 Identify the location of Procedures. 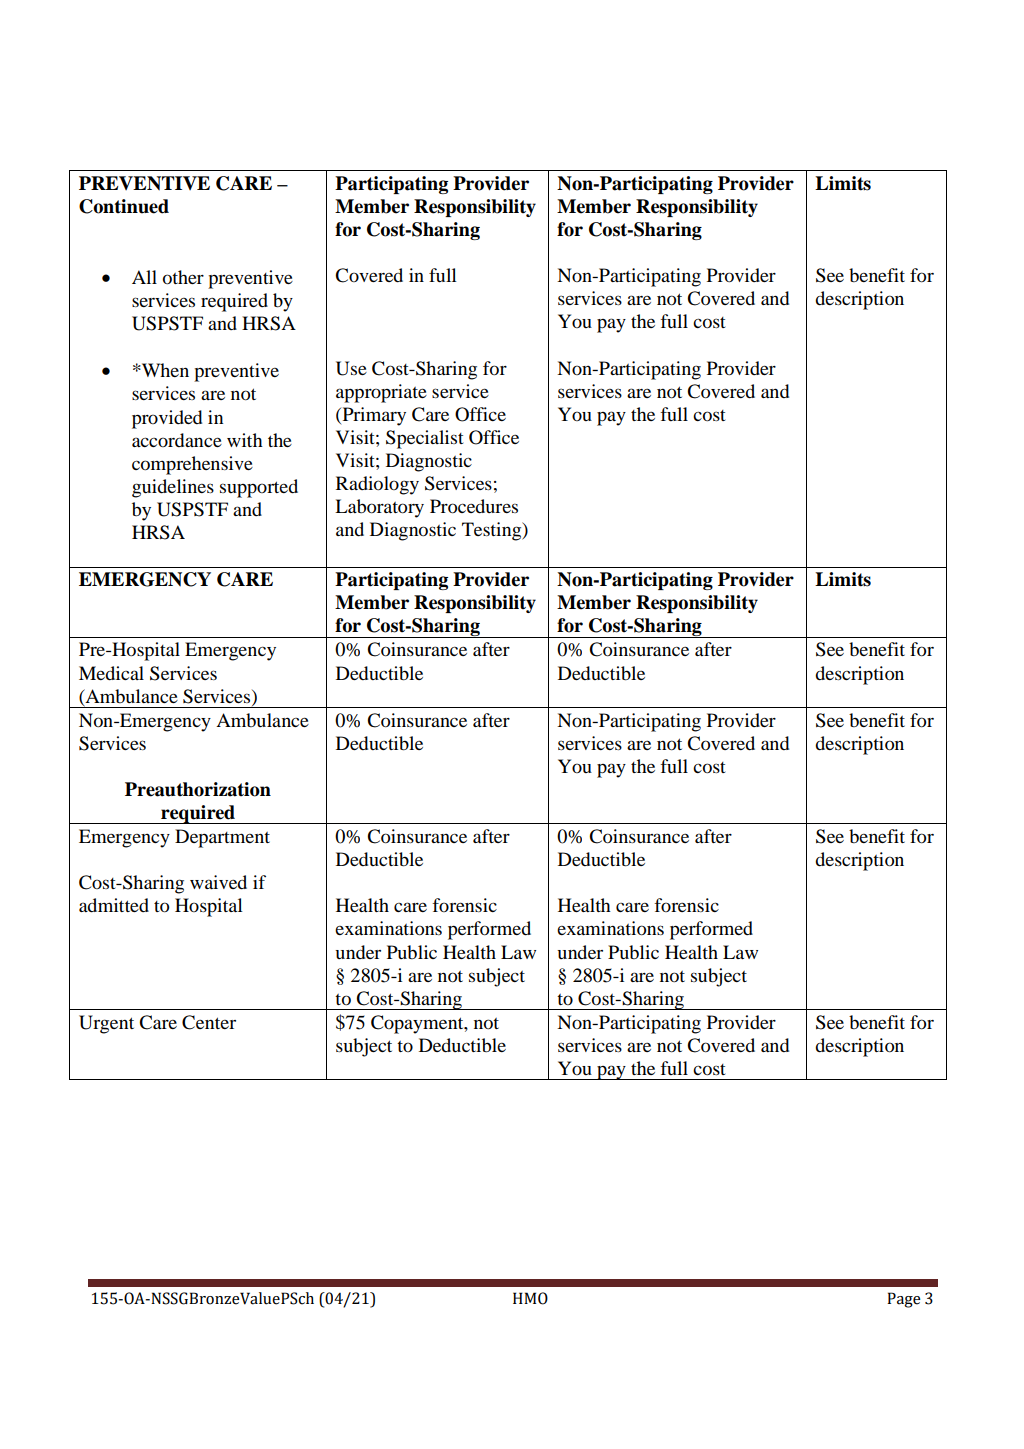
(474, 506).
